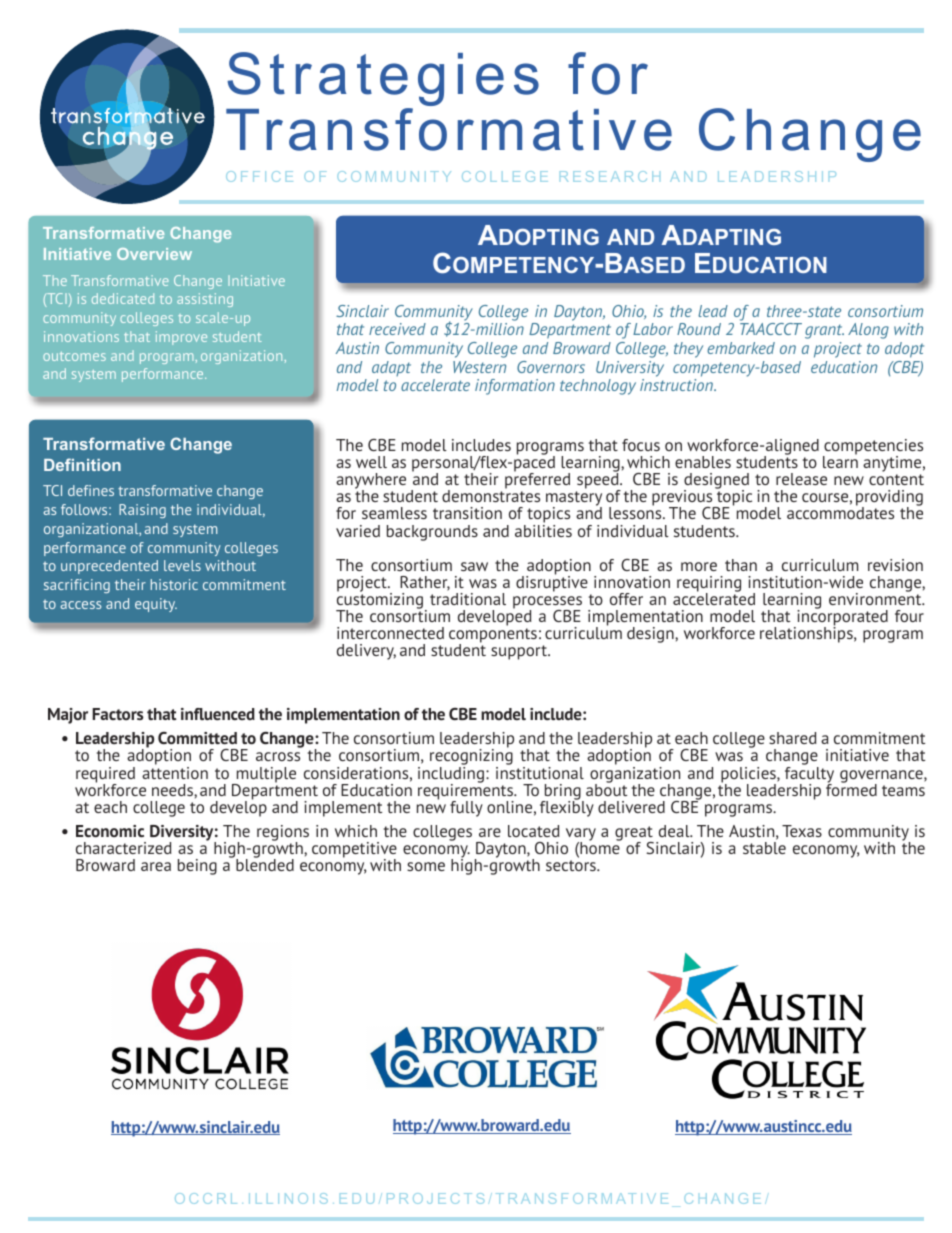 Image resolution: width=952 pixels, height=1233 pixels. I want to click on equity, so click(156, 605).
